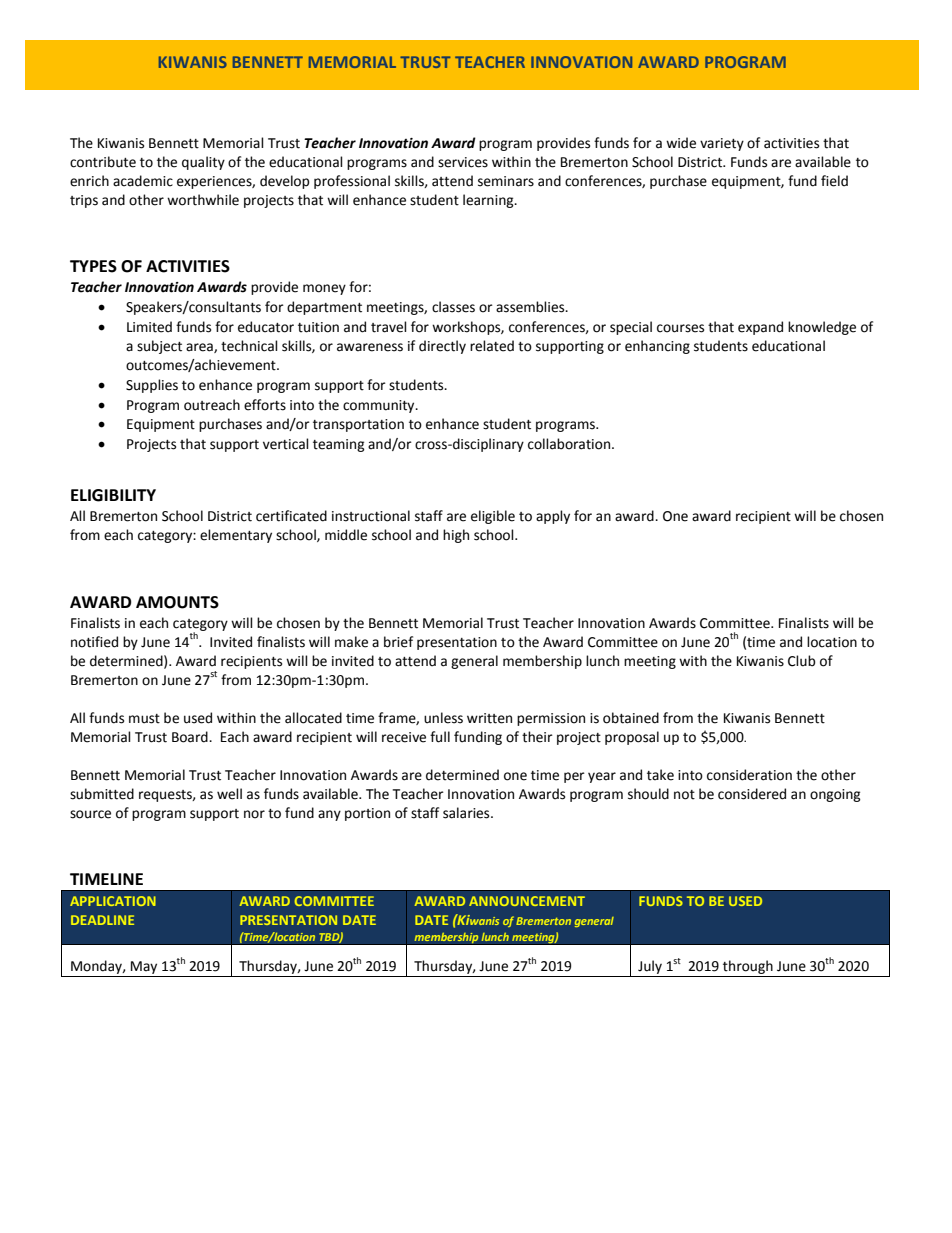 The width and height of the page is (952, 1233). What do you see at coordinates (144, 969) in the page?
I see `May` at bounding box center [144, 969].
